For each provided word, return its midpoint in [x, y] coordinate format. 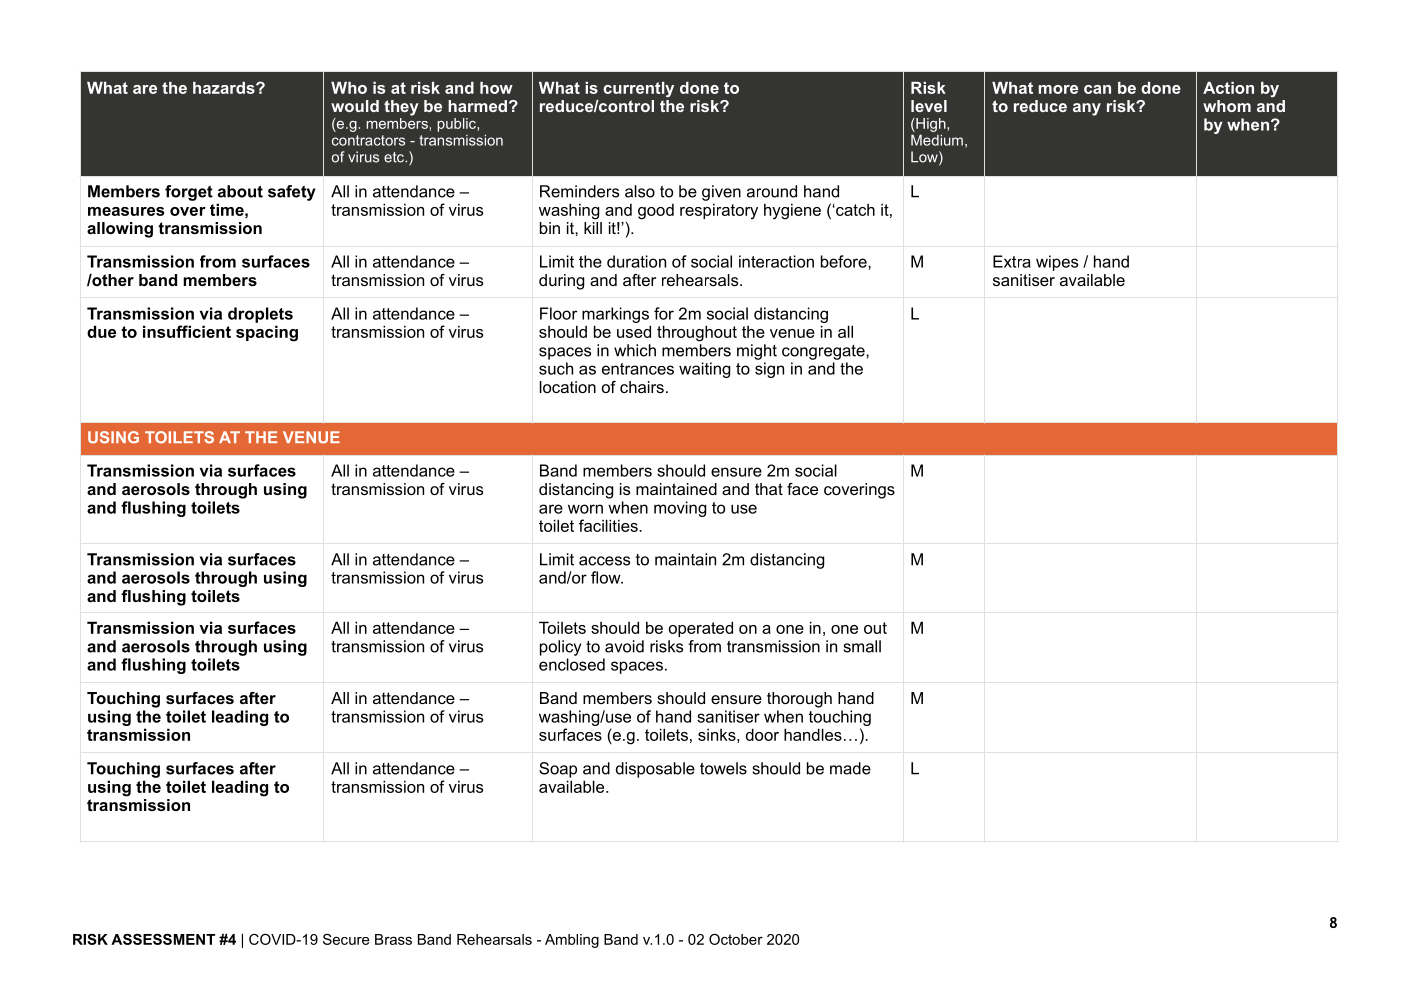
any [1087, 109]
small [862, 646]
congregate [824, 352]
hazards [225, 88]
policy [560, 648]
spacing [267, 333]
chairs [642, 387]
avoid [624, 646]
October [736, 939]
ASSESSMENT [163, 939]
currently [638, 89]
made [850, 768]
